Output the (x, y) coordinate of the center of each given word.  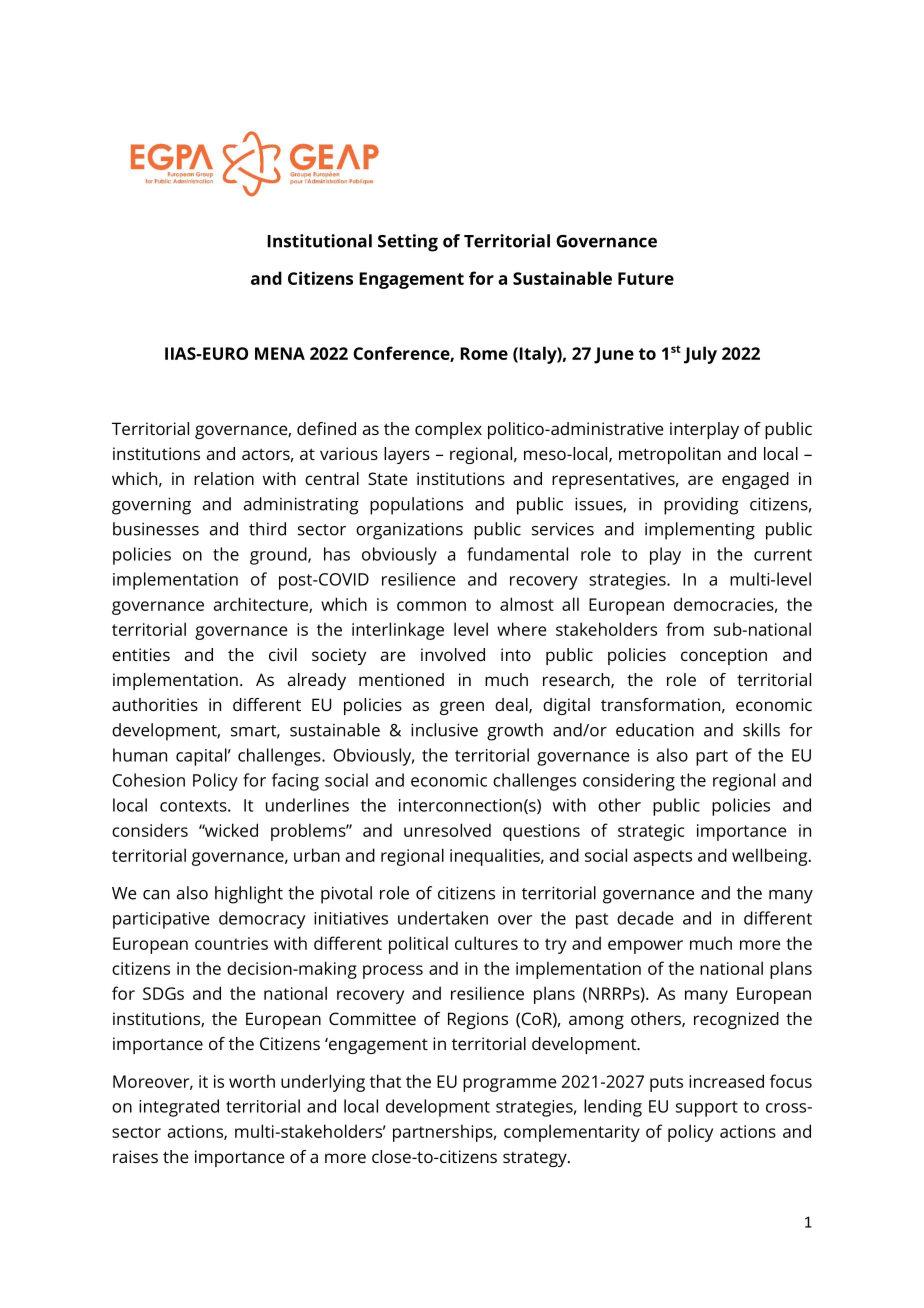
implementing (700, 531)
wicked (230, 830)
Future (646, 278)
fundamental (517, 554)
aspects (663, 858)
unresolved (447, 830)
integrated (179, 1108)
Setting (408, 243)
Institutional (319, 241)
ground (279, 556)
